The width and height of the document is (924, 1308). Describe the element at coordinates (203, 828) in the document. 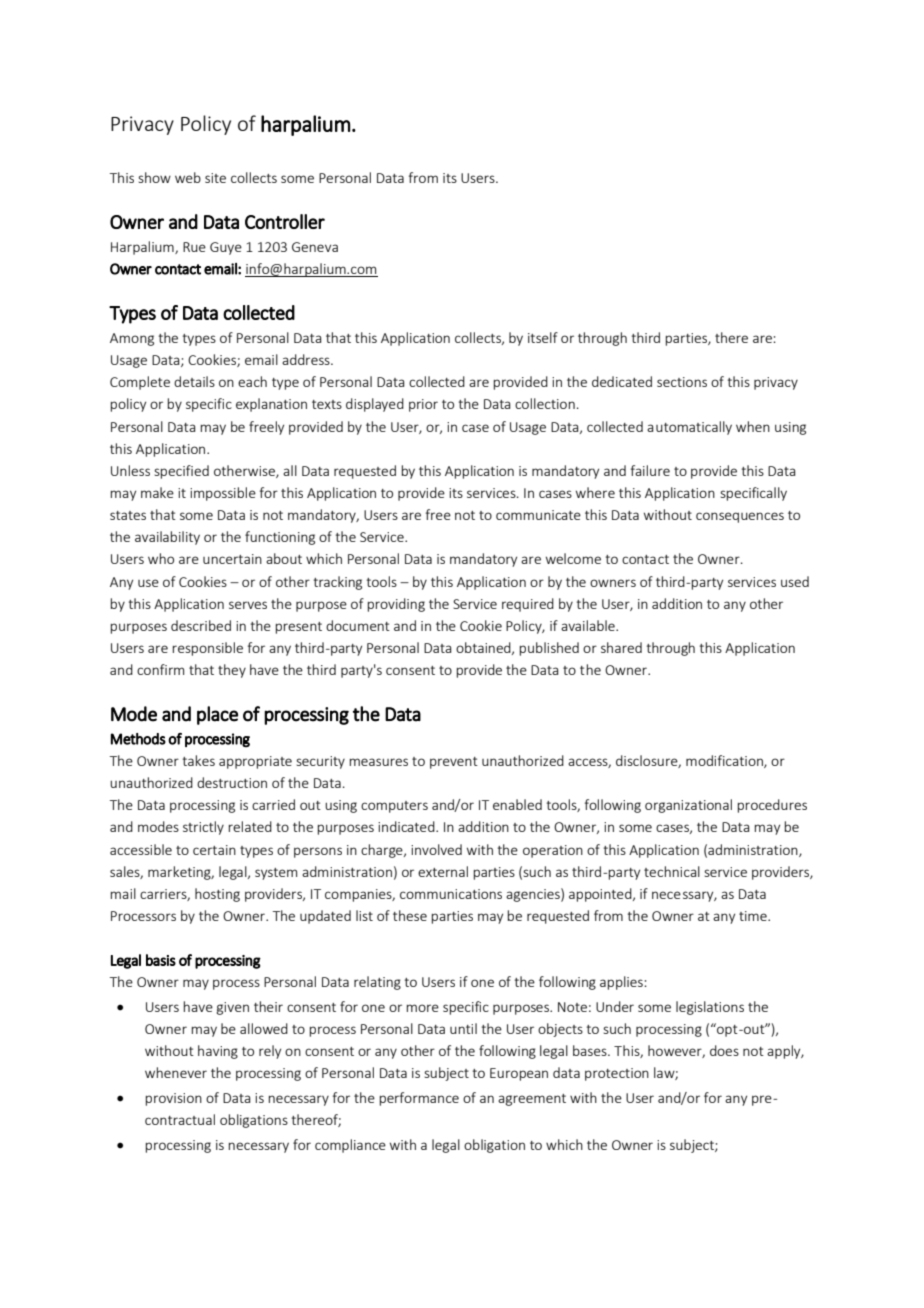

I see `strictly` at that location.
